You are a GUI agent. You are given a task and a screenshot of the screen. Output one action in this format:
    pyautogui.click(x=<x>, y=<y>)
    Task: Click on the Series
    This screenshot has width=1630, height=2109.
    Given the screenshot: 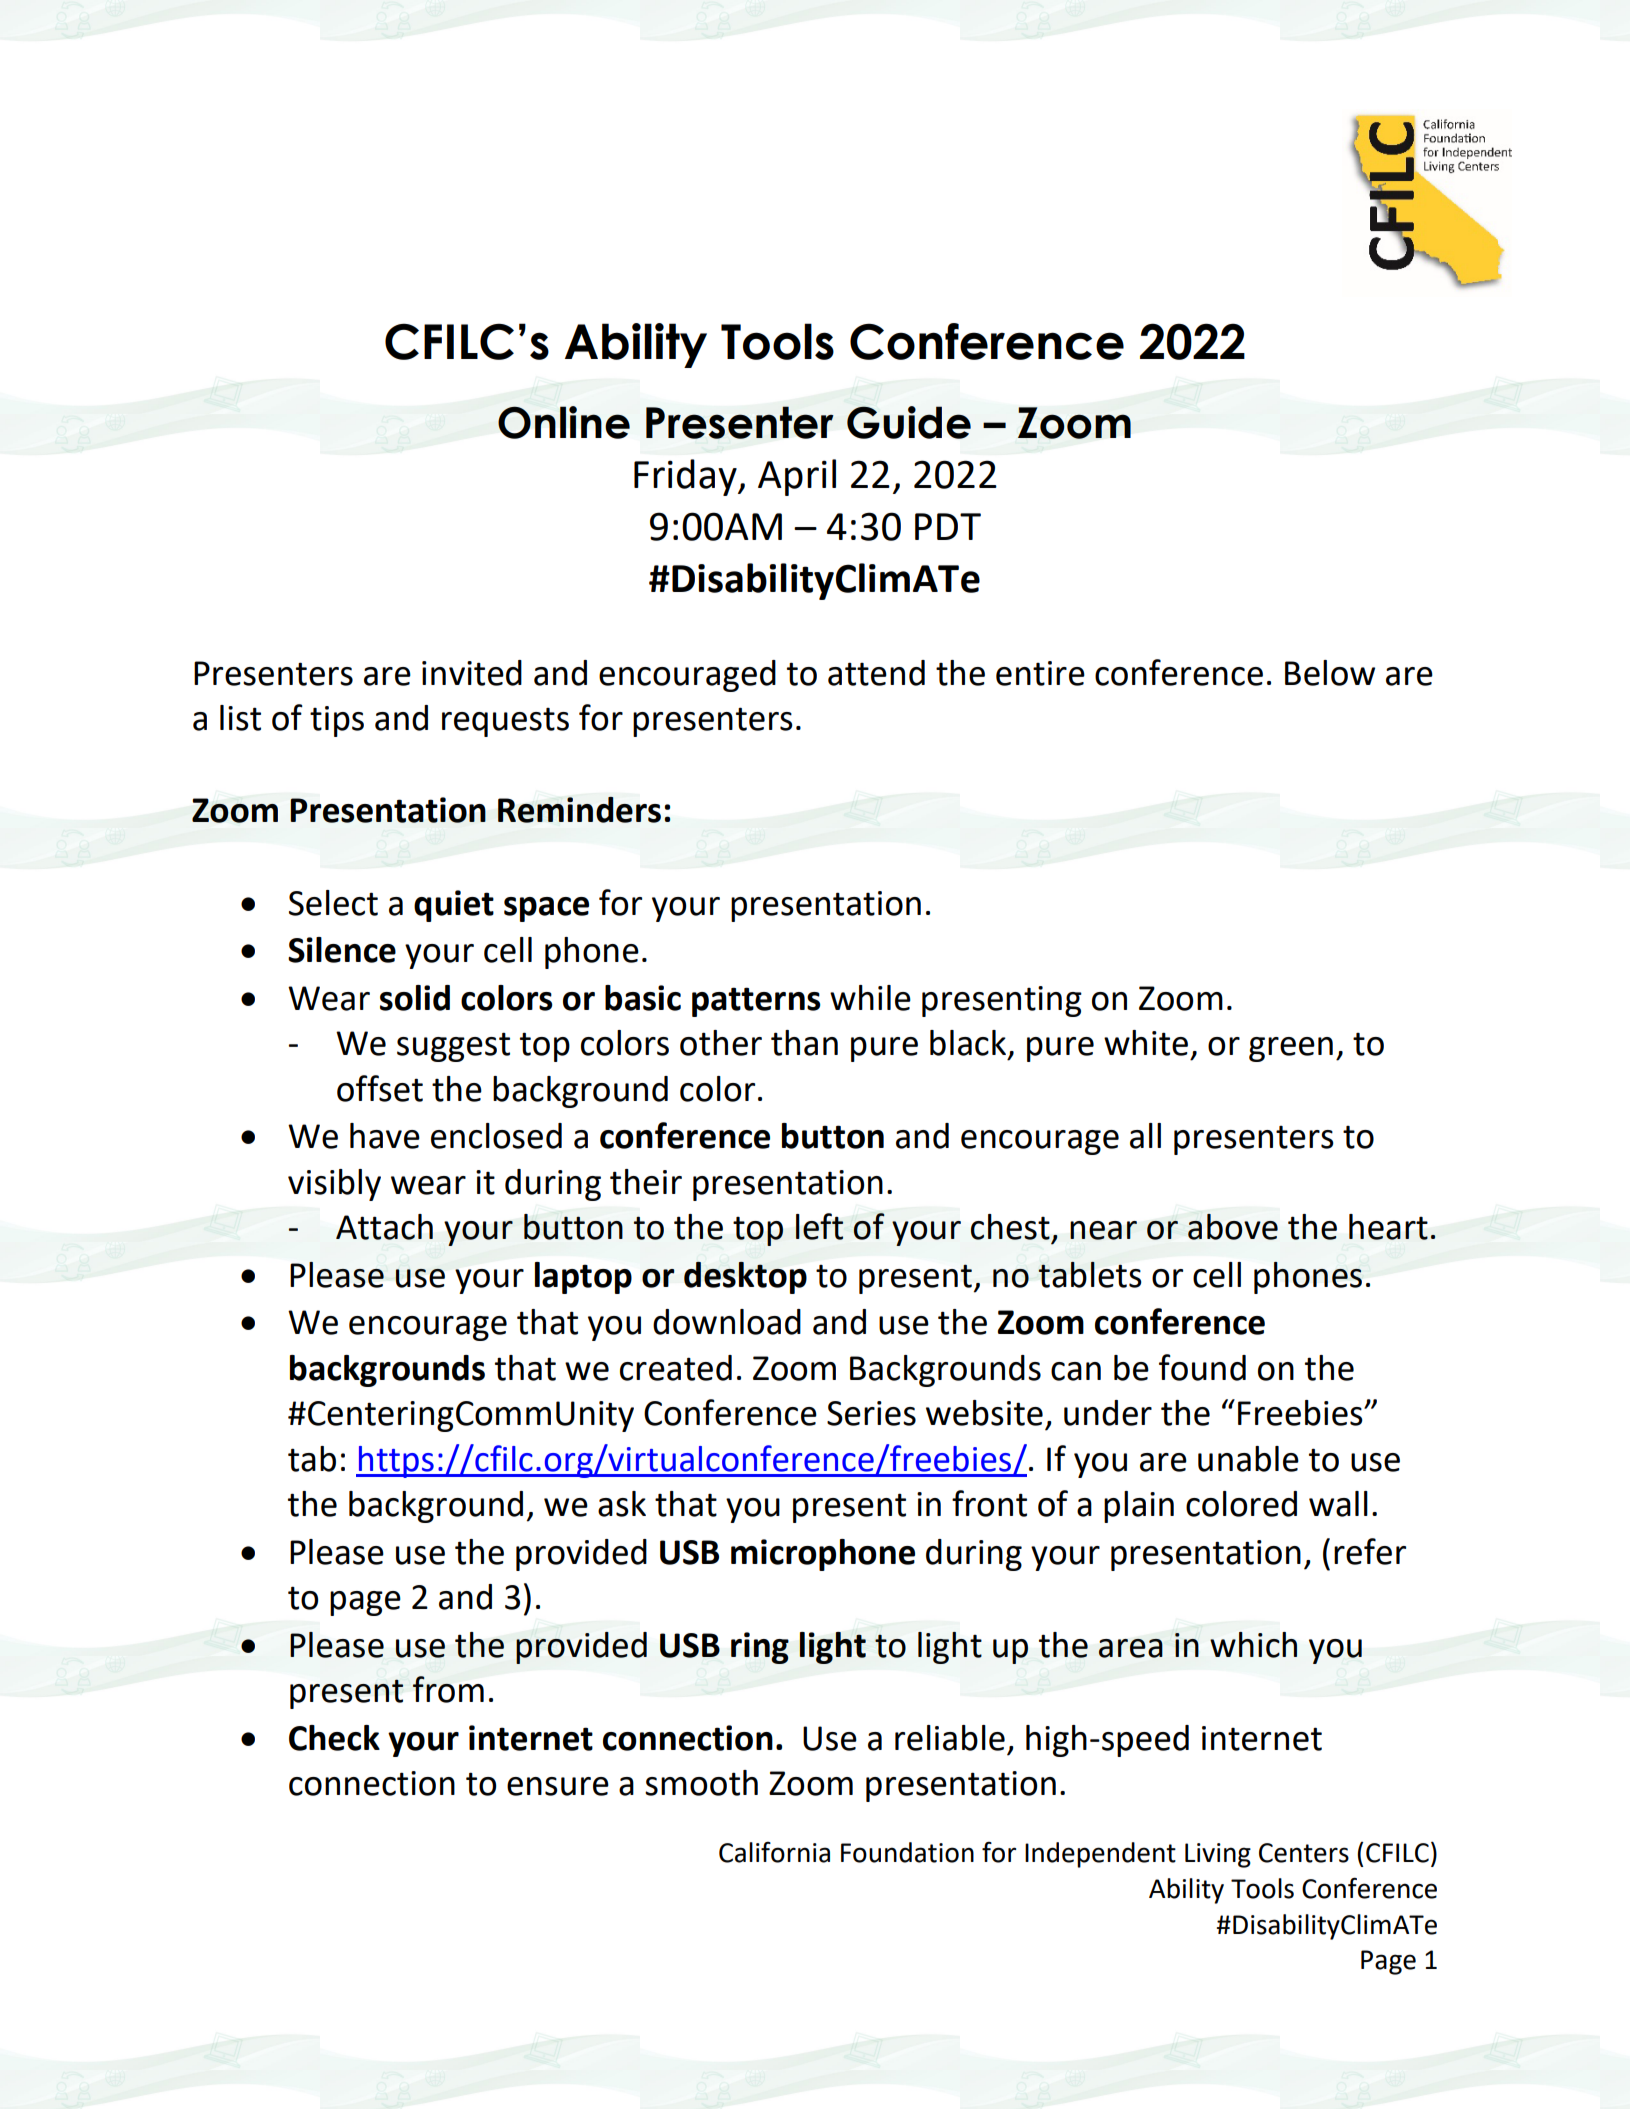 What is the action you would take?
    pyautogui.click(x=871, y=1413)
